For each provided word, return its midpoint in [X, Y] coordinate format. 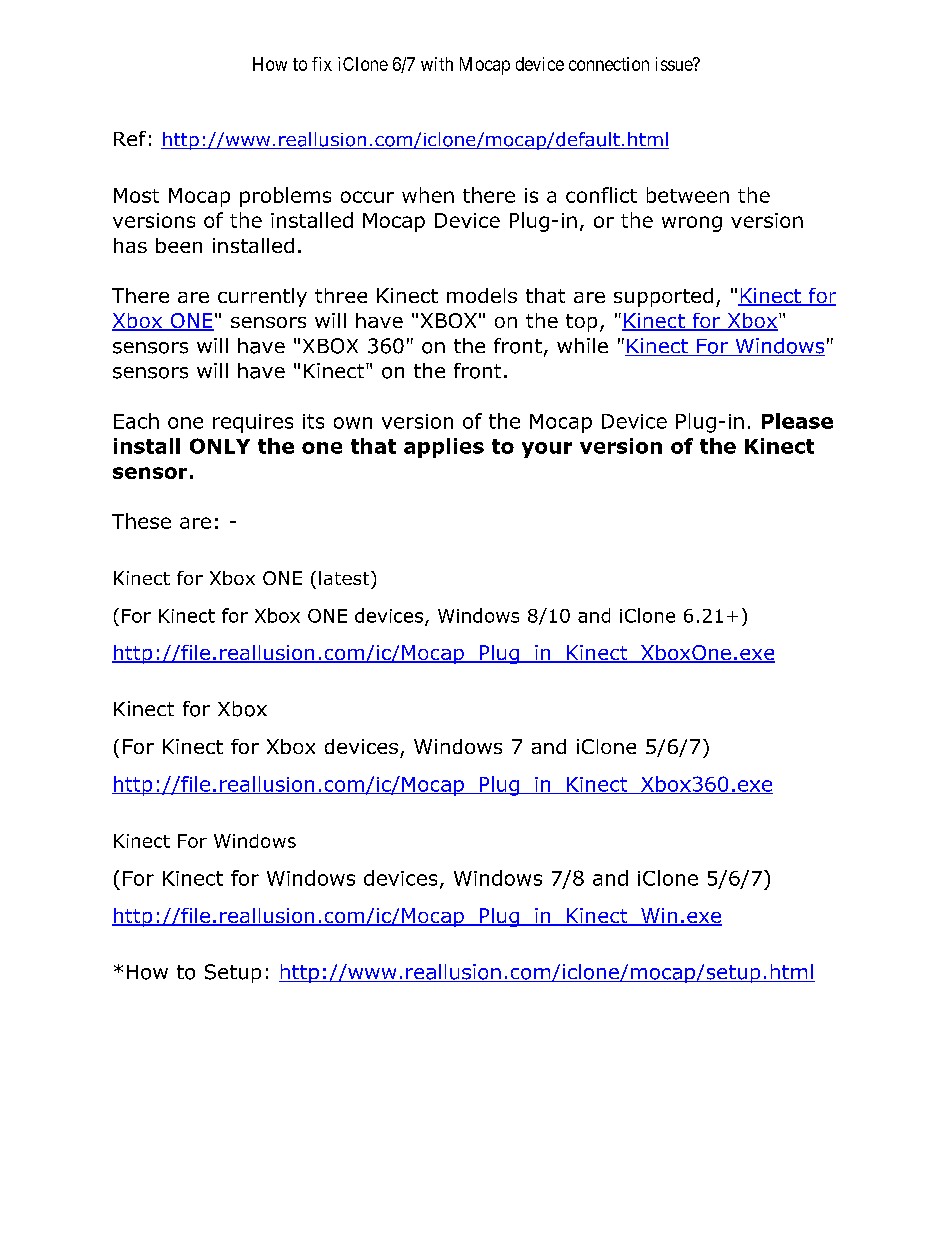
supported [663, 297]
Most [136, 195]
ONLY [220, 446]
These [141, 521]
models [482, 295]
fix [322, 64]
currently [262, 297]
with [437, 64]
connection [609, 64]
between [688, 195]
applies [444, 448]
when [428, 195]
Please [797, 421]
